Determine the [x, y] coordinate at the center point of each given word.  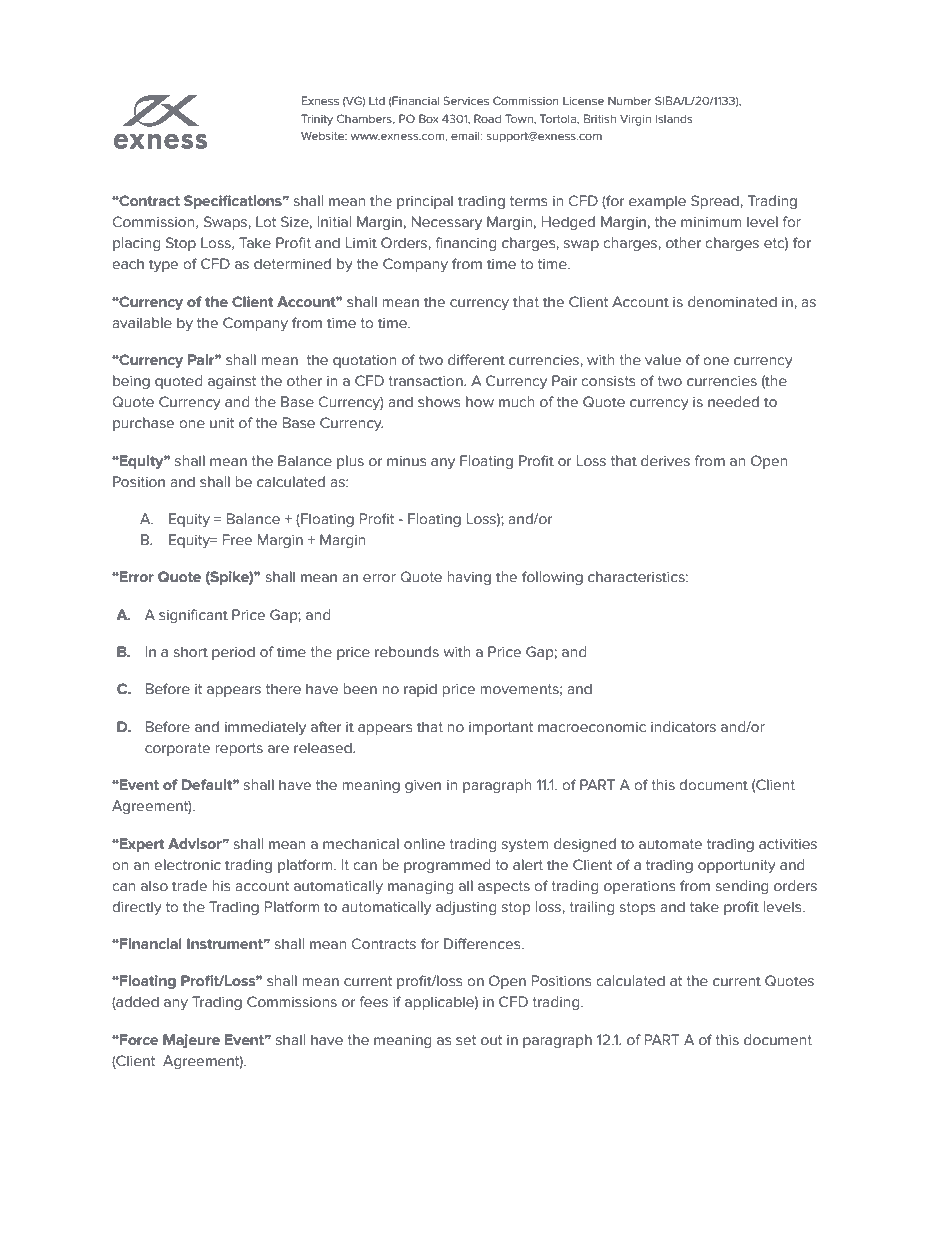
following [552, 578]
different [476, 360]
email [466, 135]
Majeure [191, 1041]
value [663, 360]
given [423, 786]
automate [670, 844]
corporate [177, 749]
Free [237, 540]
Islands [674, 118]
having [469, 578]
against [232, 382]
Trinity [317, 120]
